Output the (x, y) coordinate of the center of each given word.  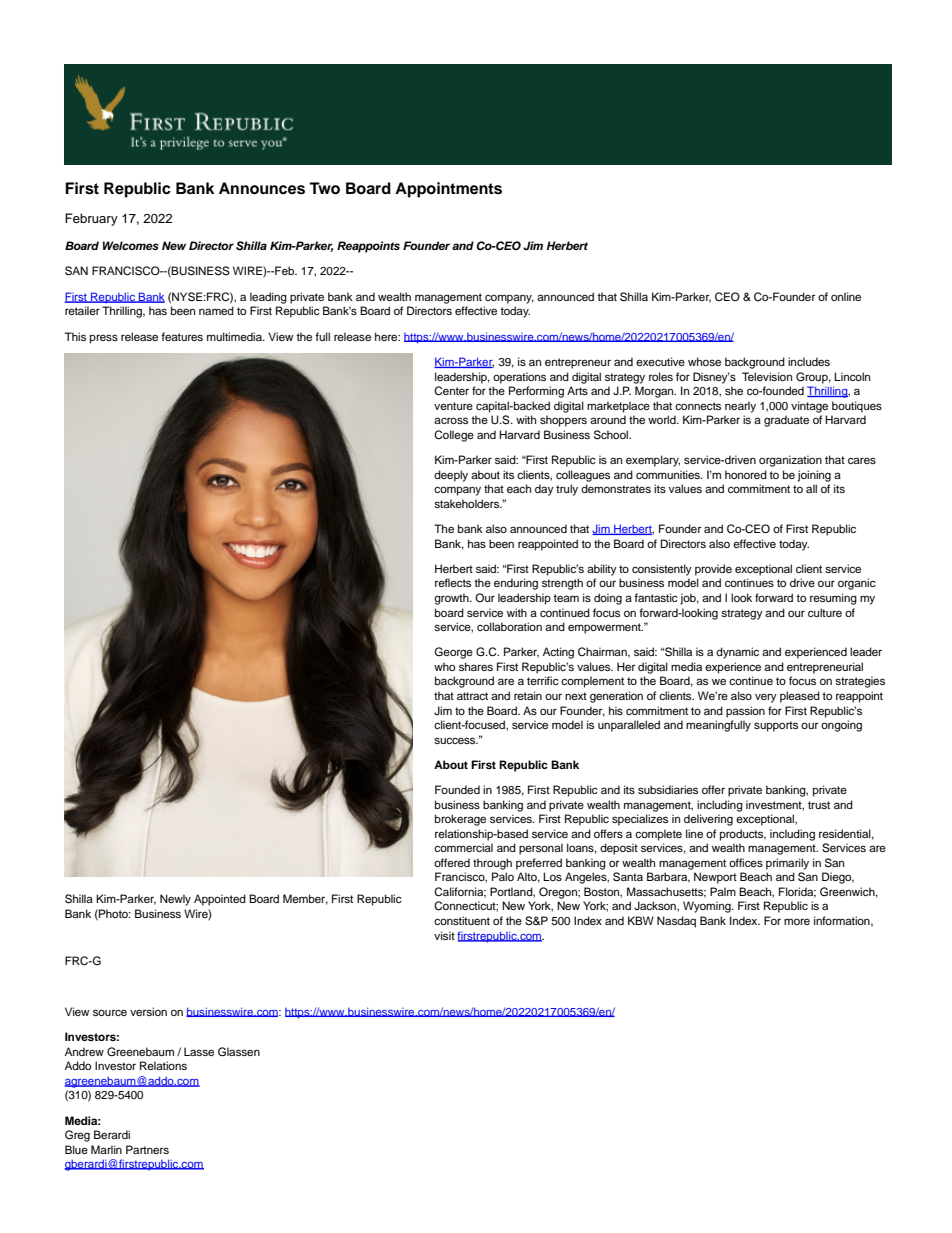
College (454, 436)
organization (790, 461)
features (182, 336)
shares (476, 666)
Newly (175, 900)
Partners (147, 1149)
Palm (723, 891)
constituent (462, 920)
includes (809, 361)
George (453, 653)
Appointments (448, 190)
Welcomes (131, 245)
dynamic (737, 653)
